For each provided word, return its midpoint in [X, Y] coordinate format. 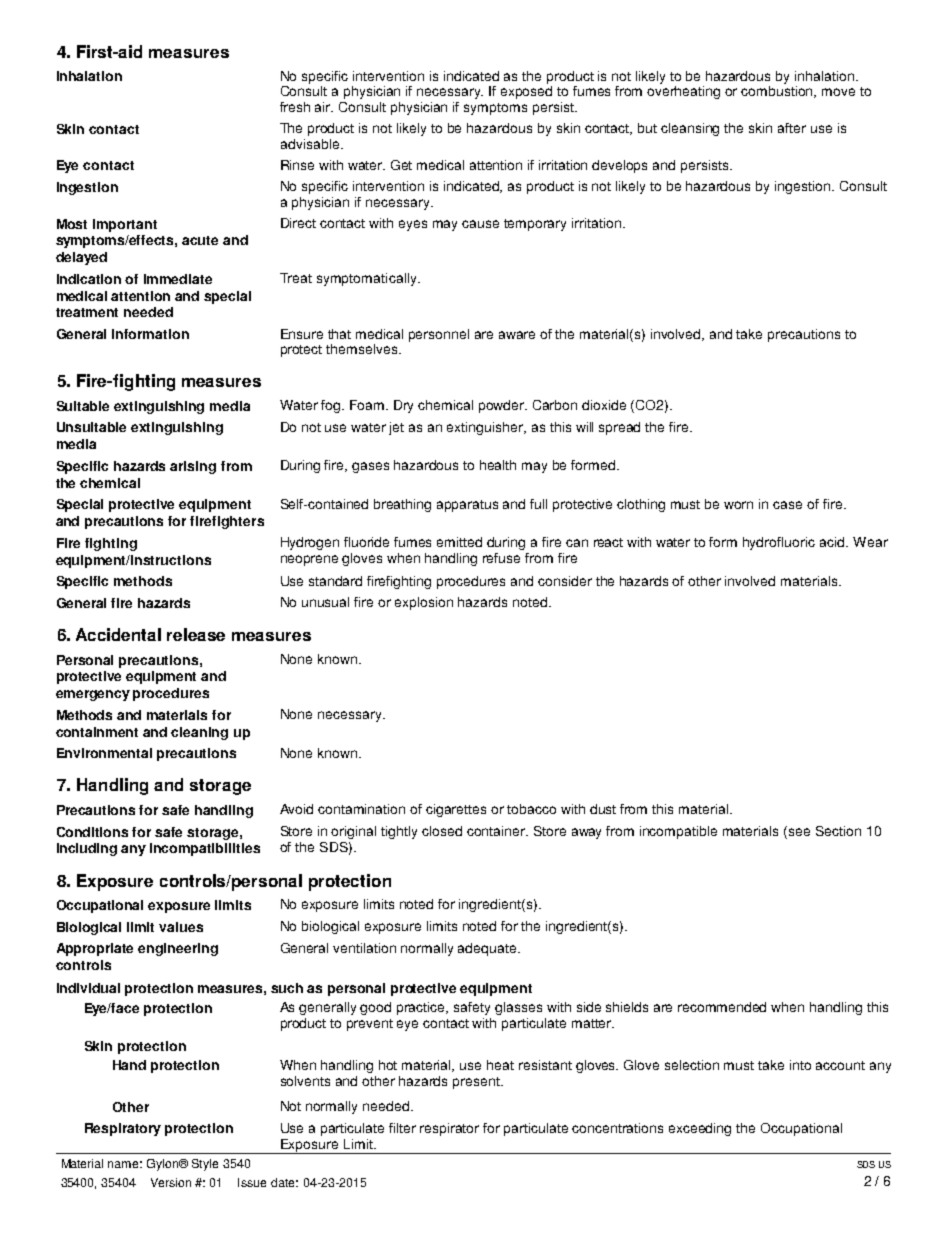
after [792, 128]
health [498, 465]
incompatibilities [205, 849]
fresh [295, 107]
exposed [526, 92]
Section [838, 831]
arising [193, 467]
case [787, 505]
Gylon [164, 1165]
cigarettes [456, 810]
